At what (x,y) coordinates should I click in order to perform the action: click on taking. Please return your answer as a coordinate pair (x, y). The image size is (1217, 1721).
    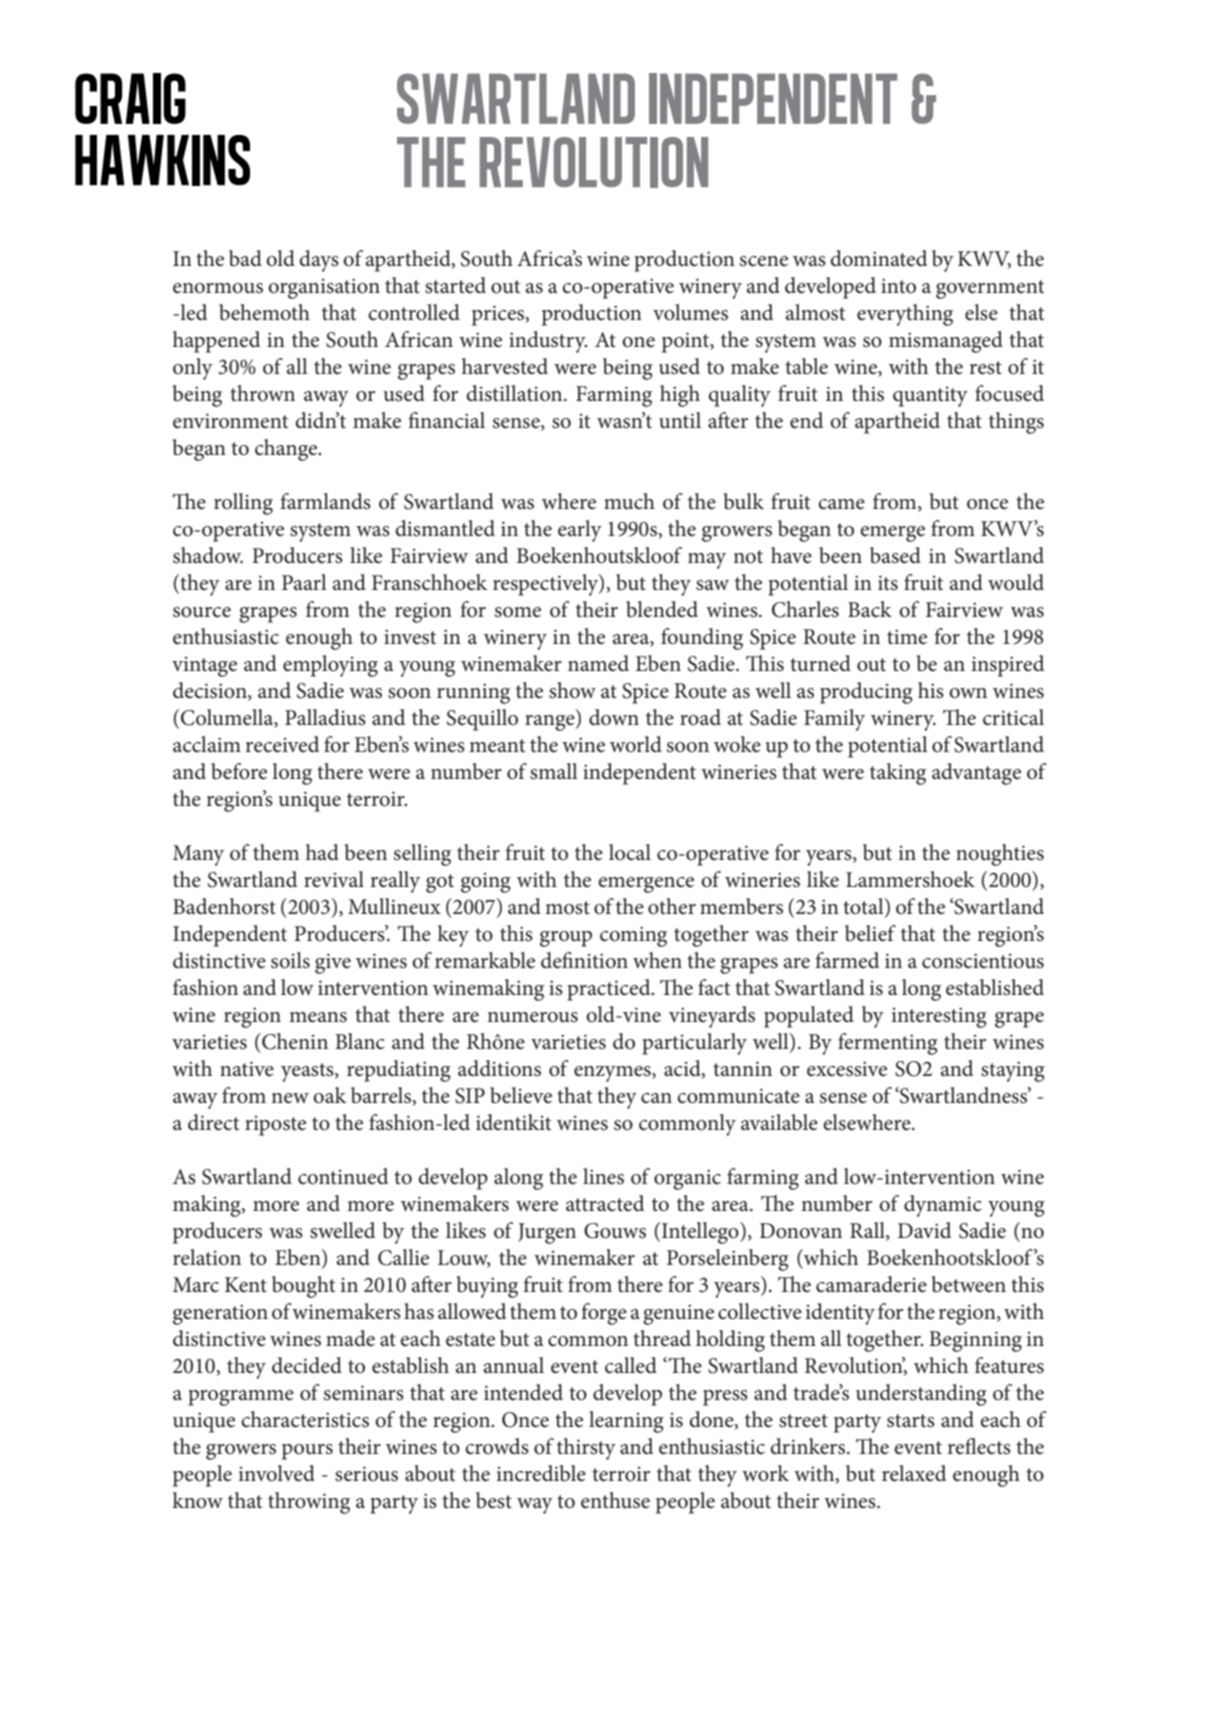
    Looking at the image, I should click on (898, 774).
